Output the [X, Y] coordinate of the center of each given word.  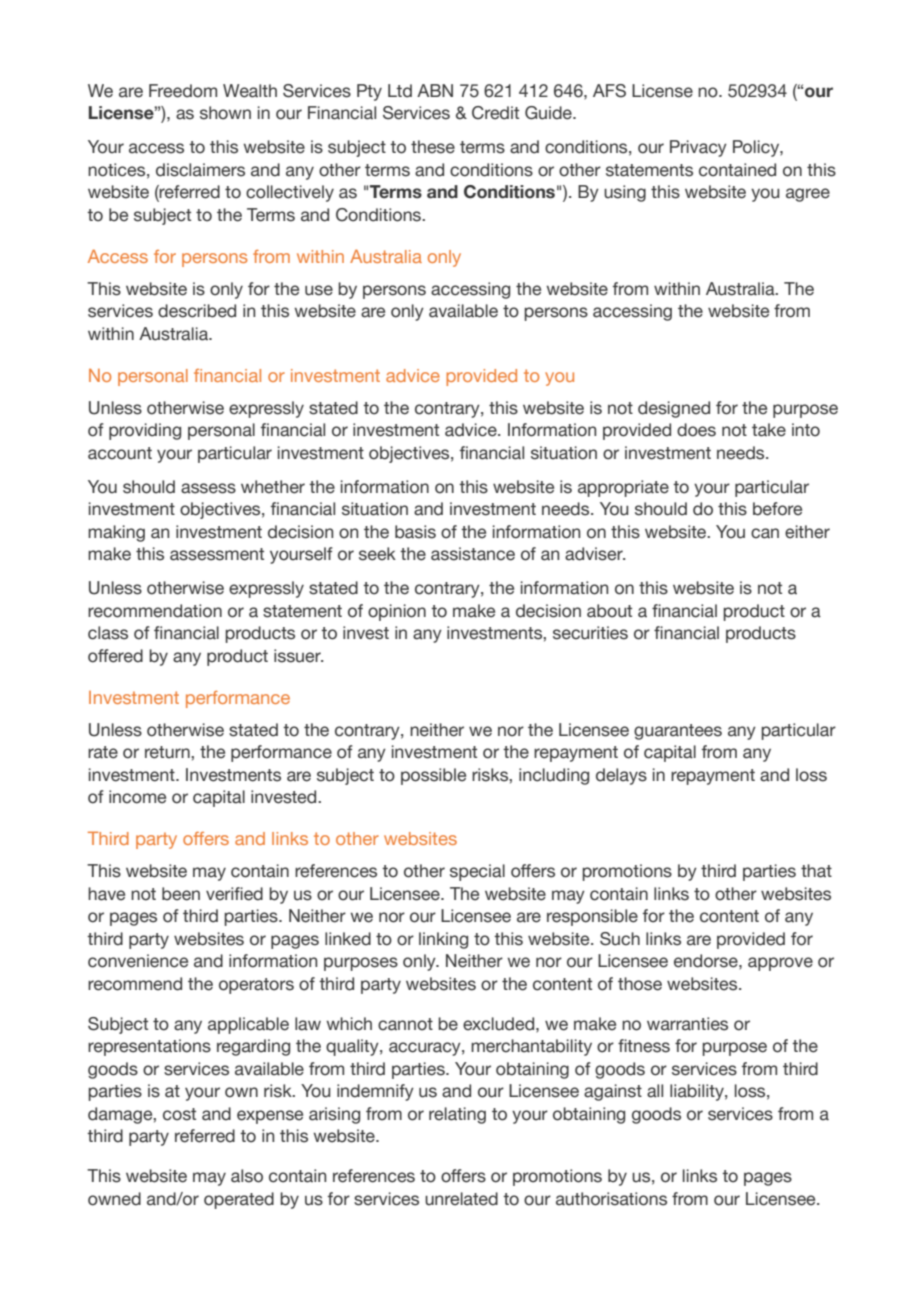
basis [415, 532]
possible [433, 776]
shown [225, 113]
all [655, 1091]
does [696, 430]
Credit [495, 113]
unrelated [461, 1199]
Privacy [698, 148]
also [247, 1176]
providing [145, 431]
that [816, 871]
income [137, 797]
